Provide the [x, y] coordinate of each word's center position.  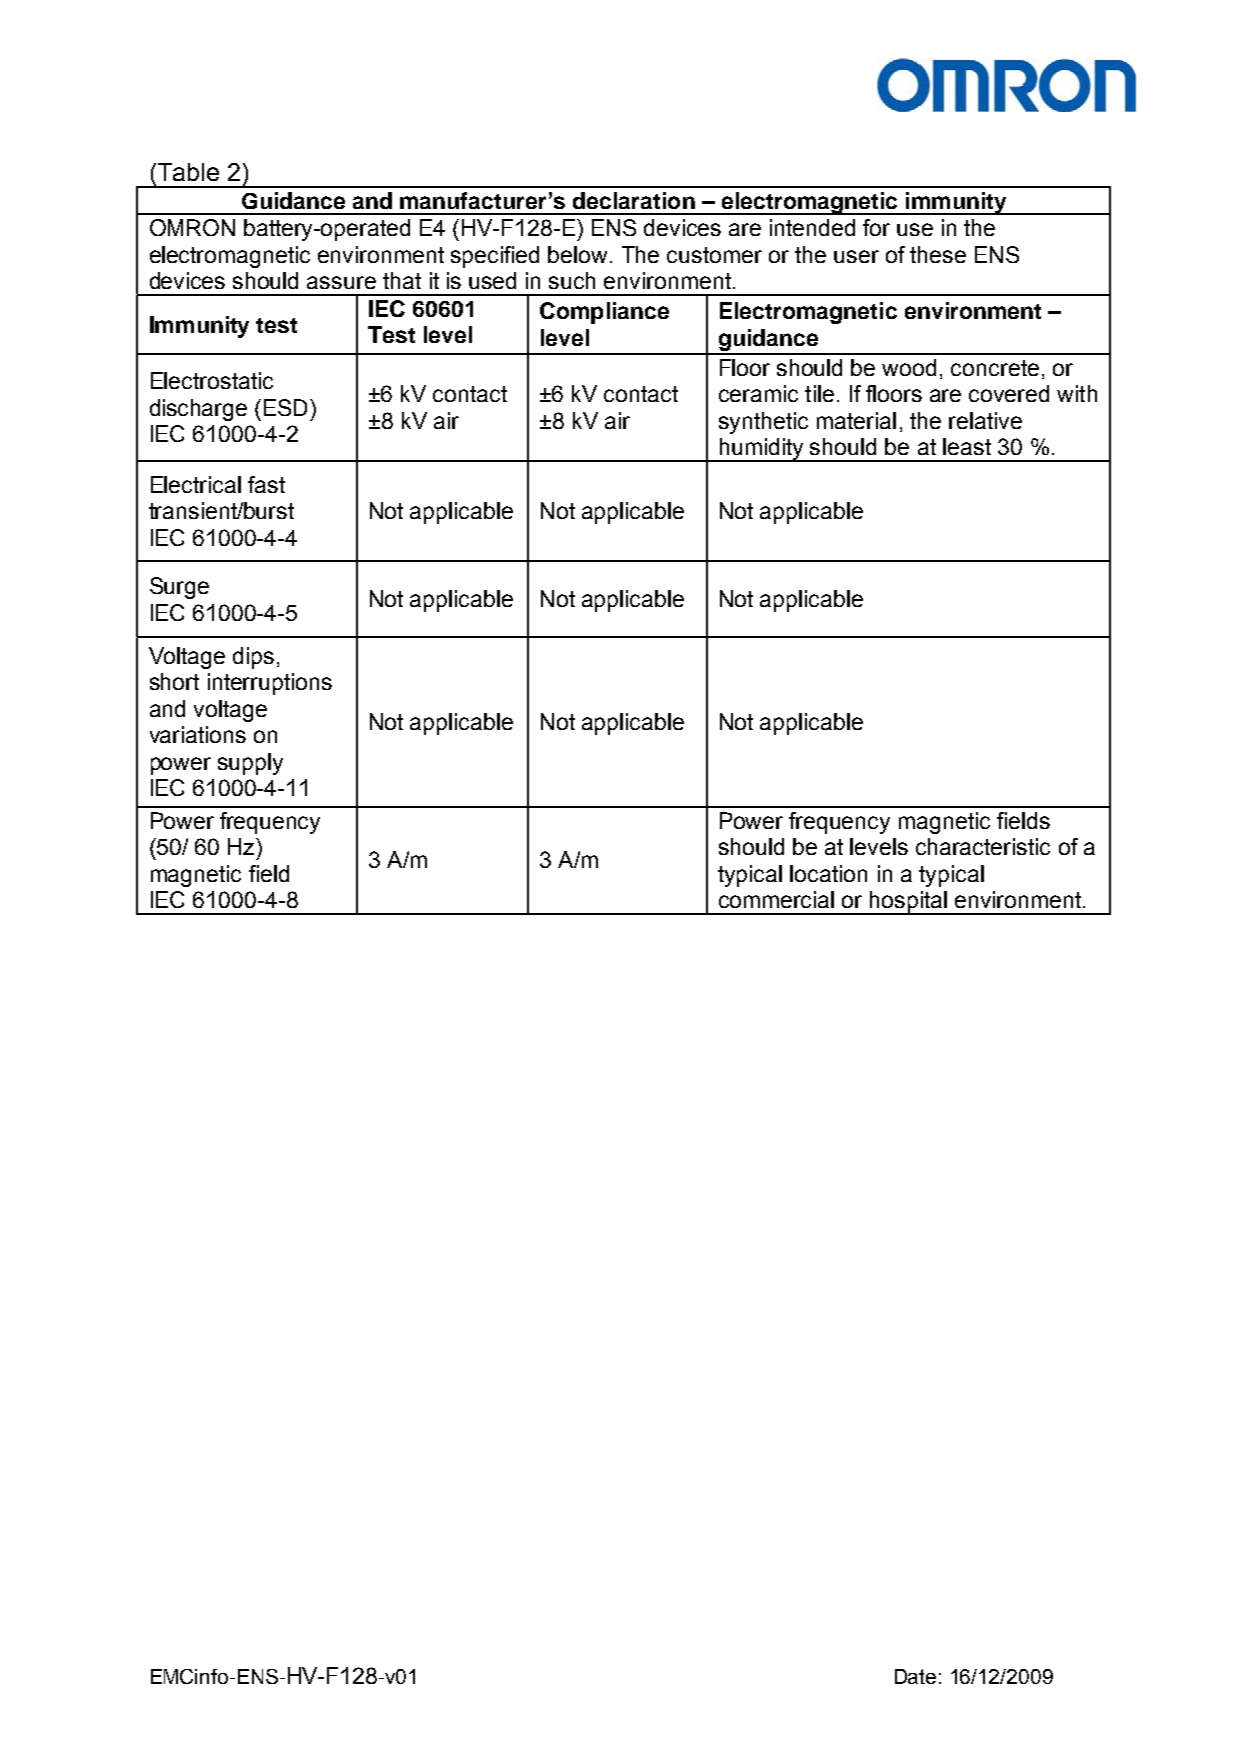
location [828, 873]
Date [915, 1676]
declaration [634, 200]
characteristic [983, 846]
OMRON [192, 227]
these [938, 254]
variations [198, 734]
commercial [776, 899]
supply [250, 764]
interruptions [270, 684]
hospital [909, 903]
